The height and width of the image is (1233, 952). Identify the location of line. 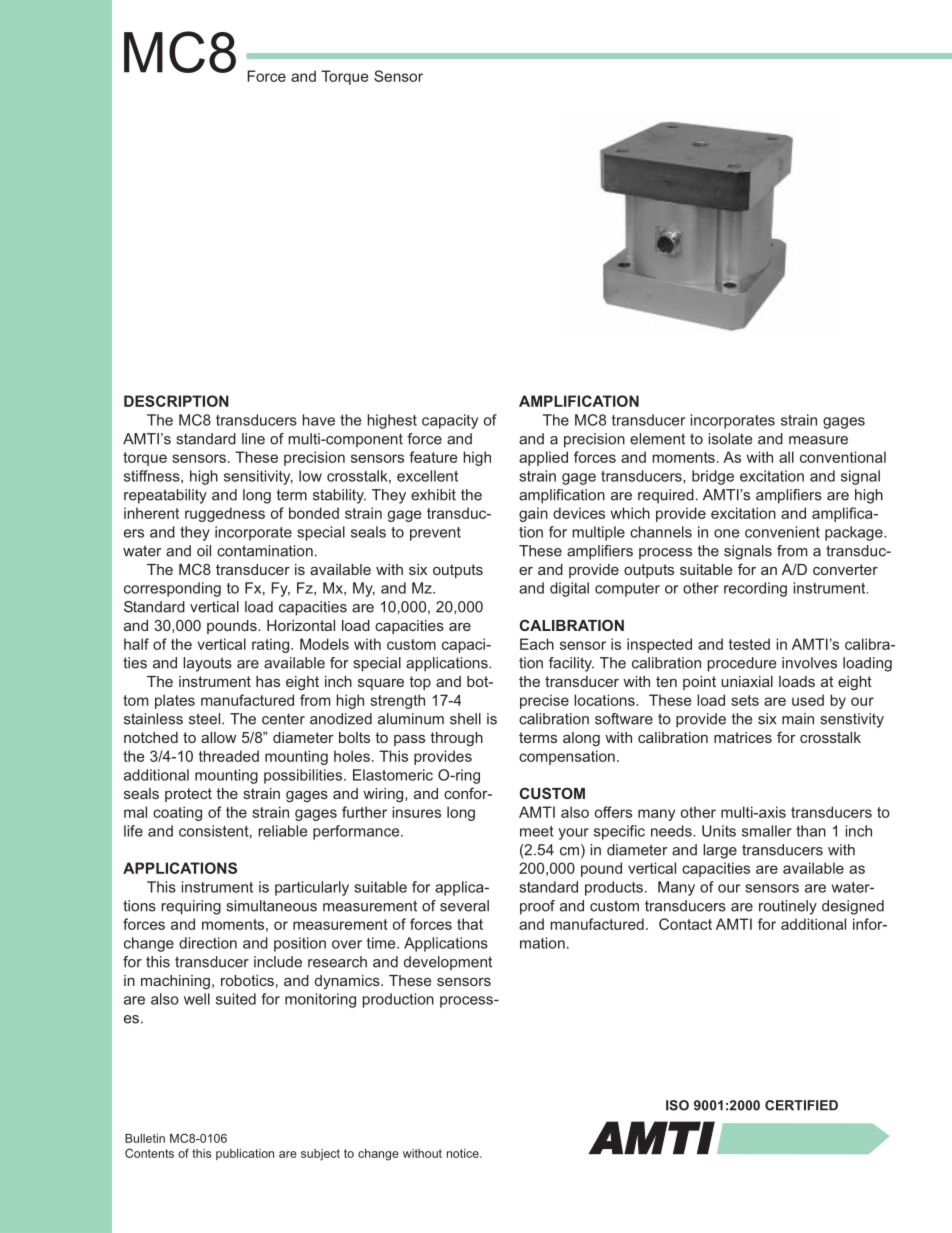
(253, 439).
